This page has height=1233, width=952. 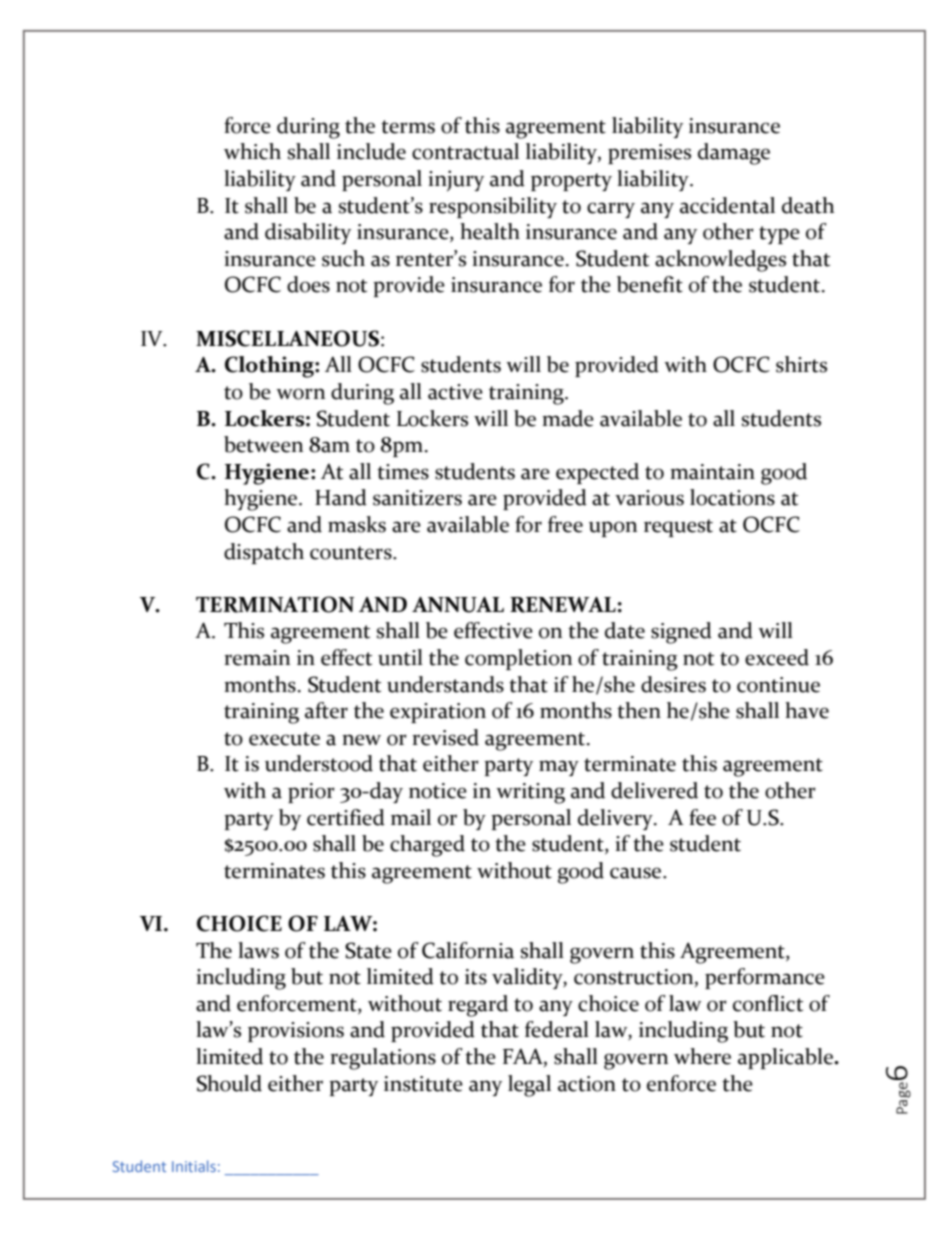 What do you see at coordinates (734, 154) in the page?
I see `damage` at bounding box center [734, 154].
